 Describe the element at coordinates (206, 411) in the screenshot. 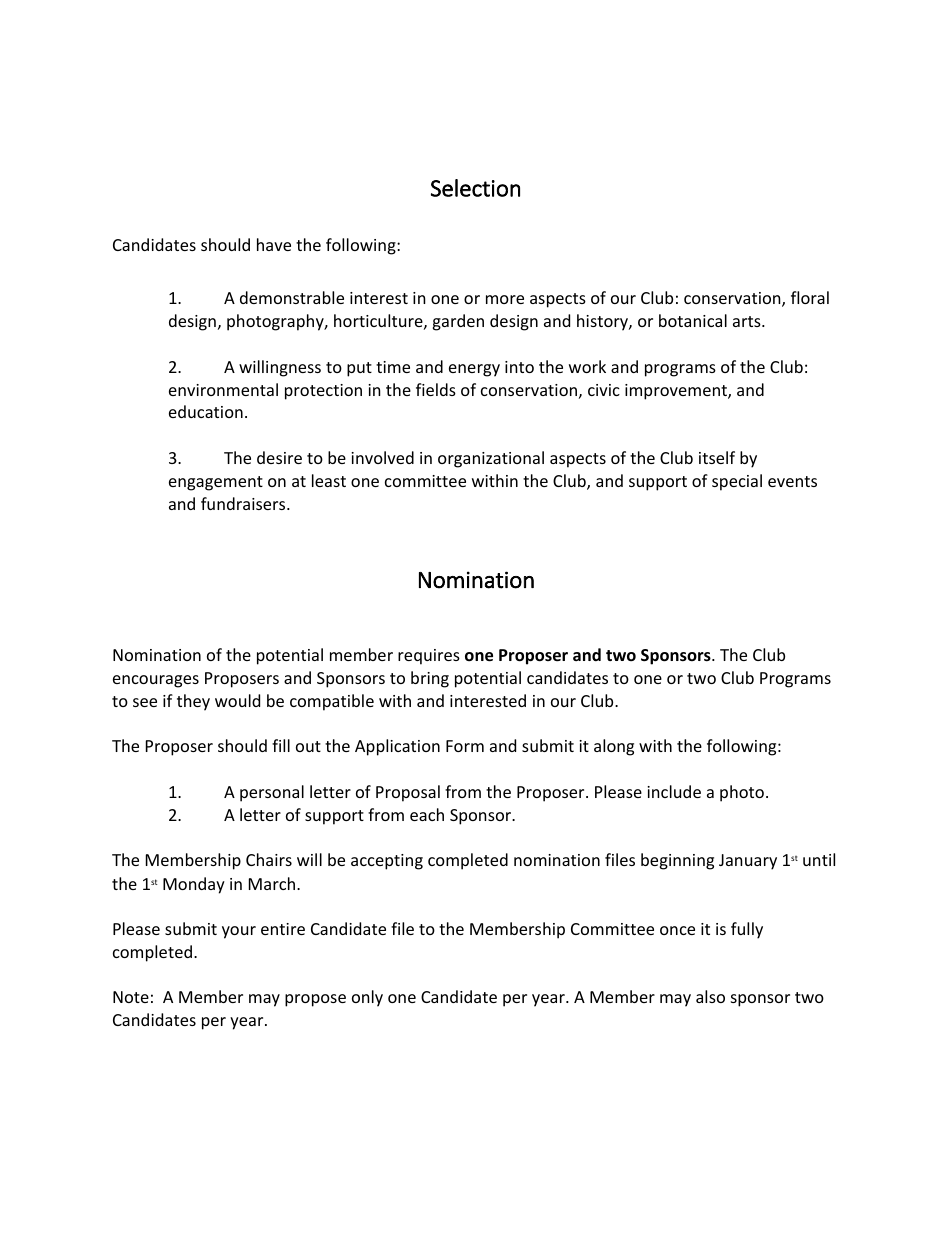

I see `education` at that location.
